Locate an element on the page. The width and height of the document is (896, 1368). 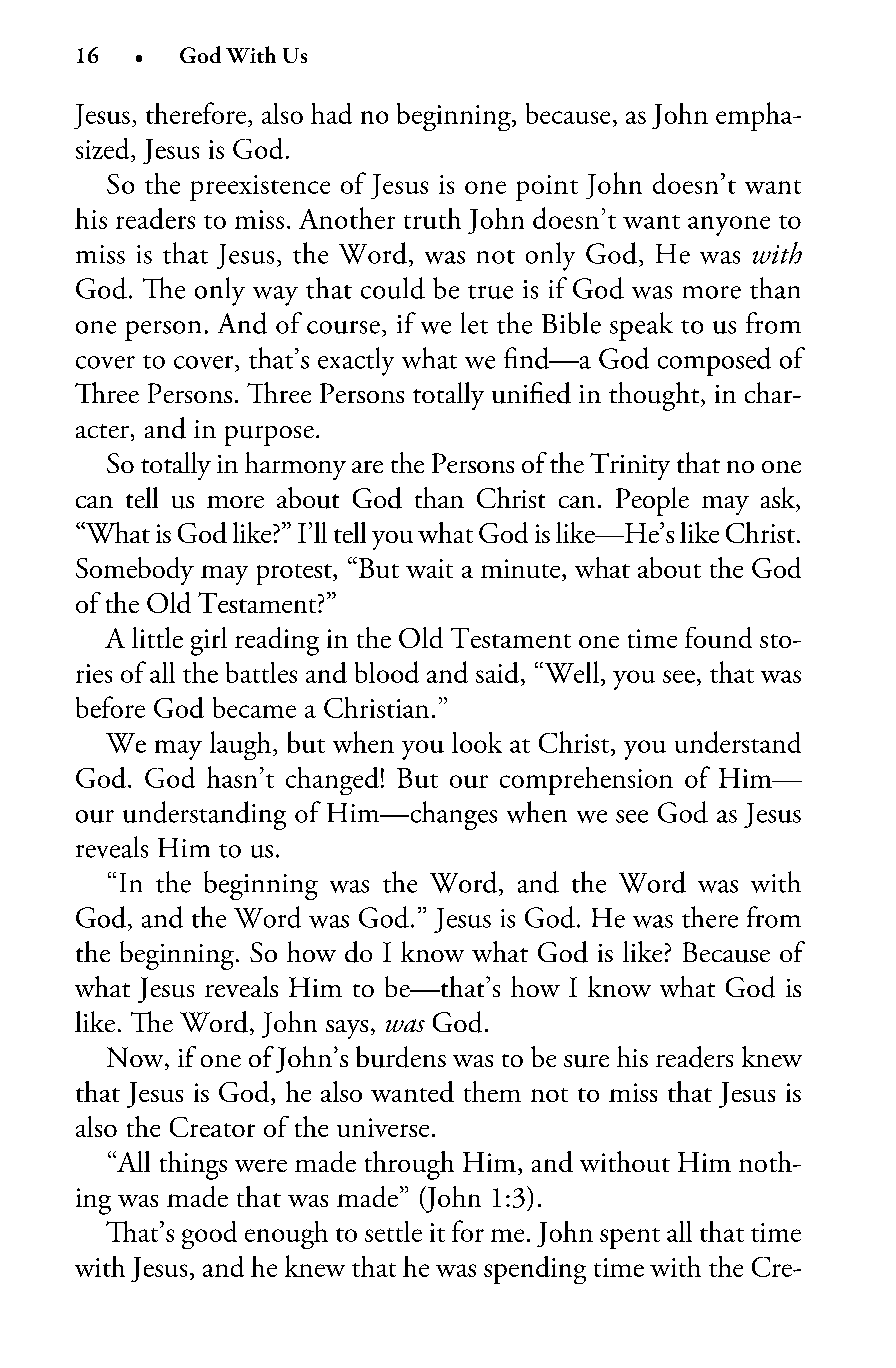
girl is located at coordinates (209, 641).
